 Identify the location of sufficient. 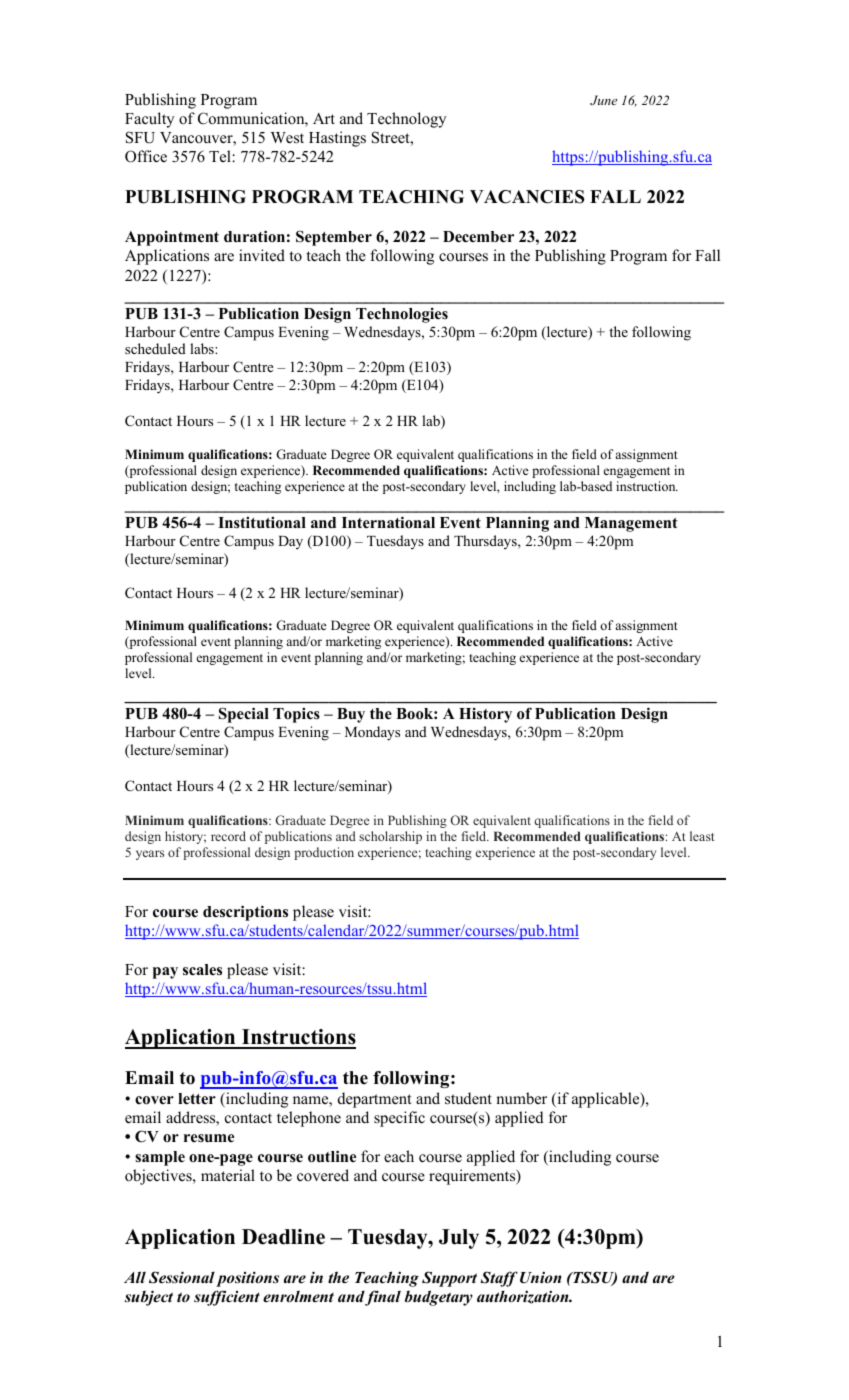
(227, 1298).
